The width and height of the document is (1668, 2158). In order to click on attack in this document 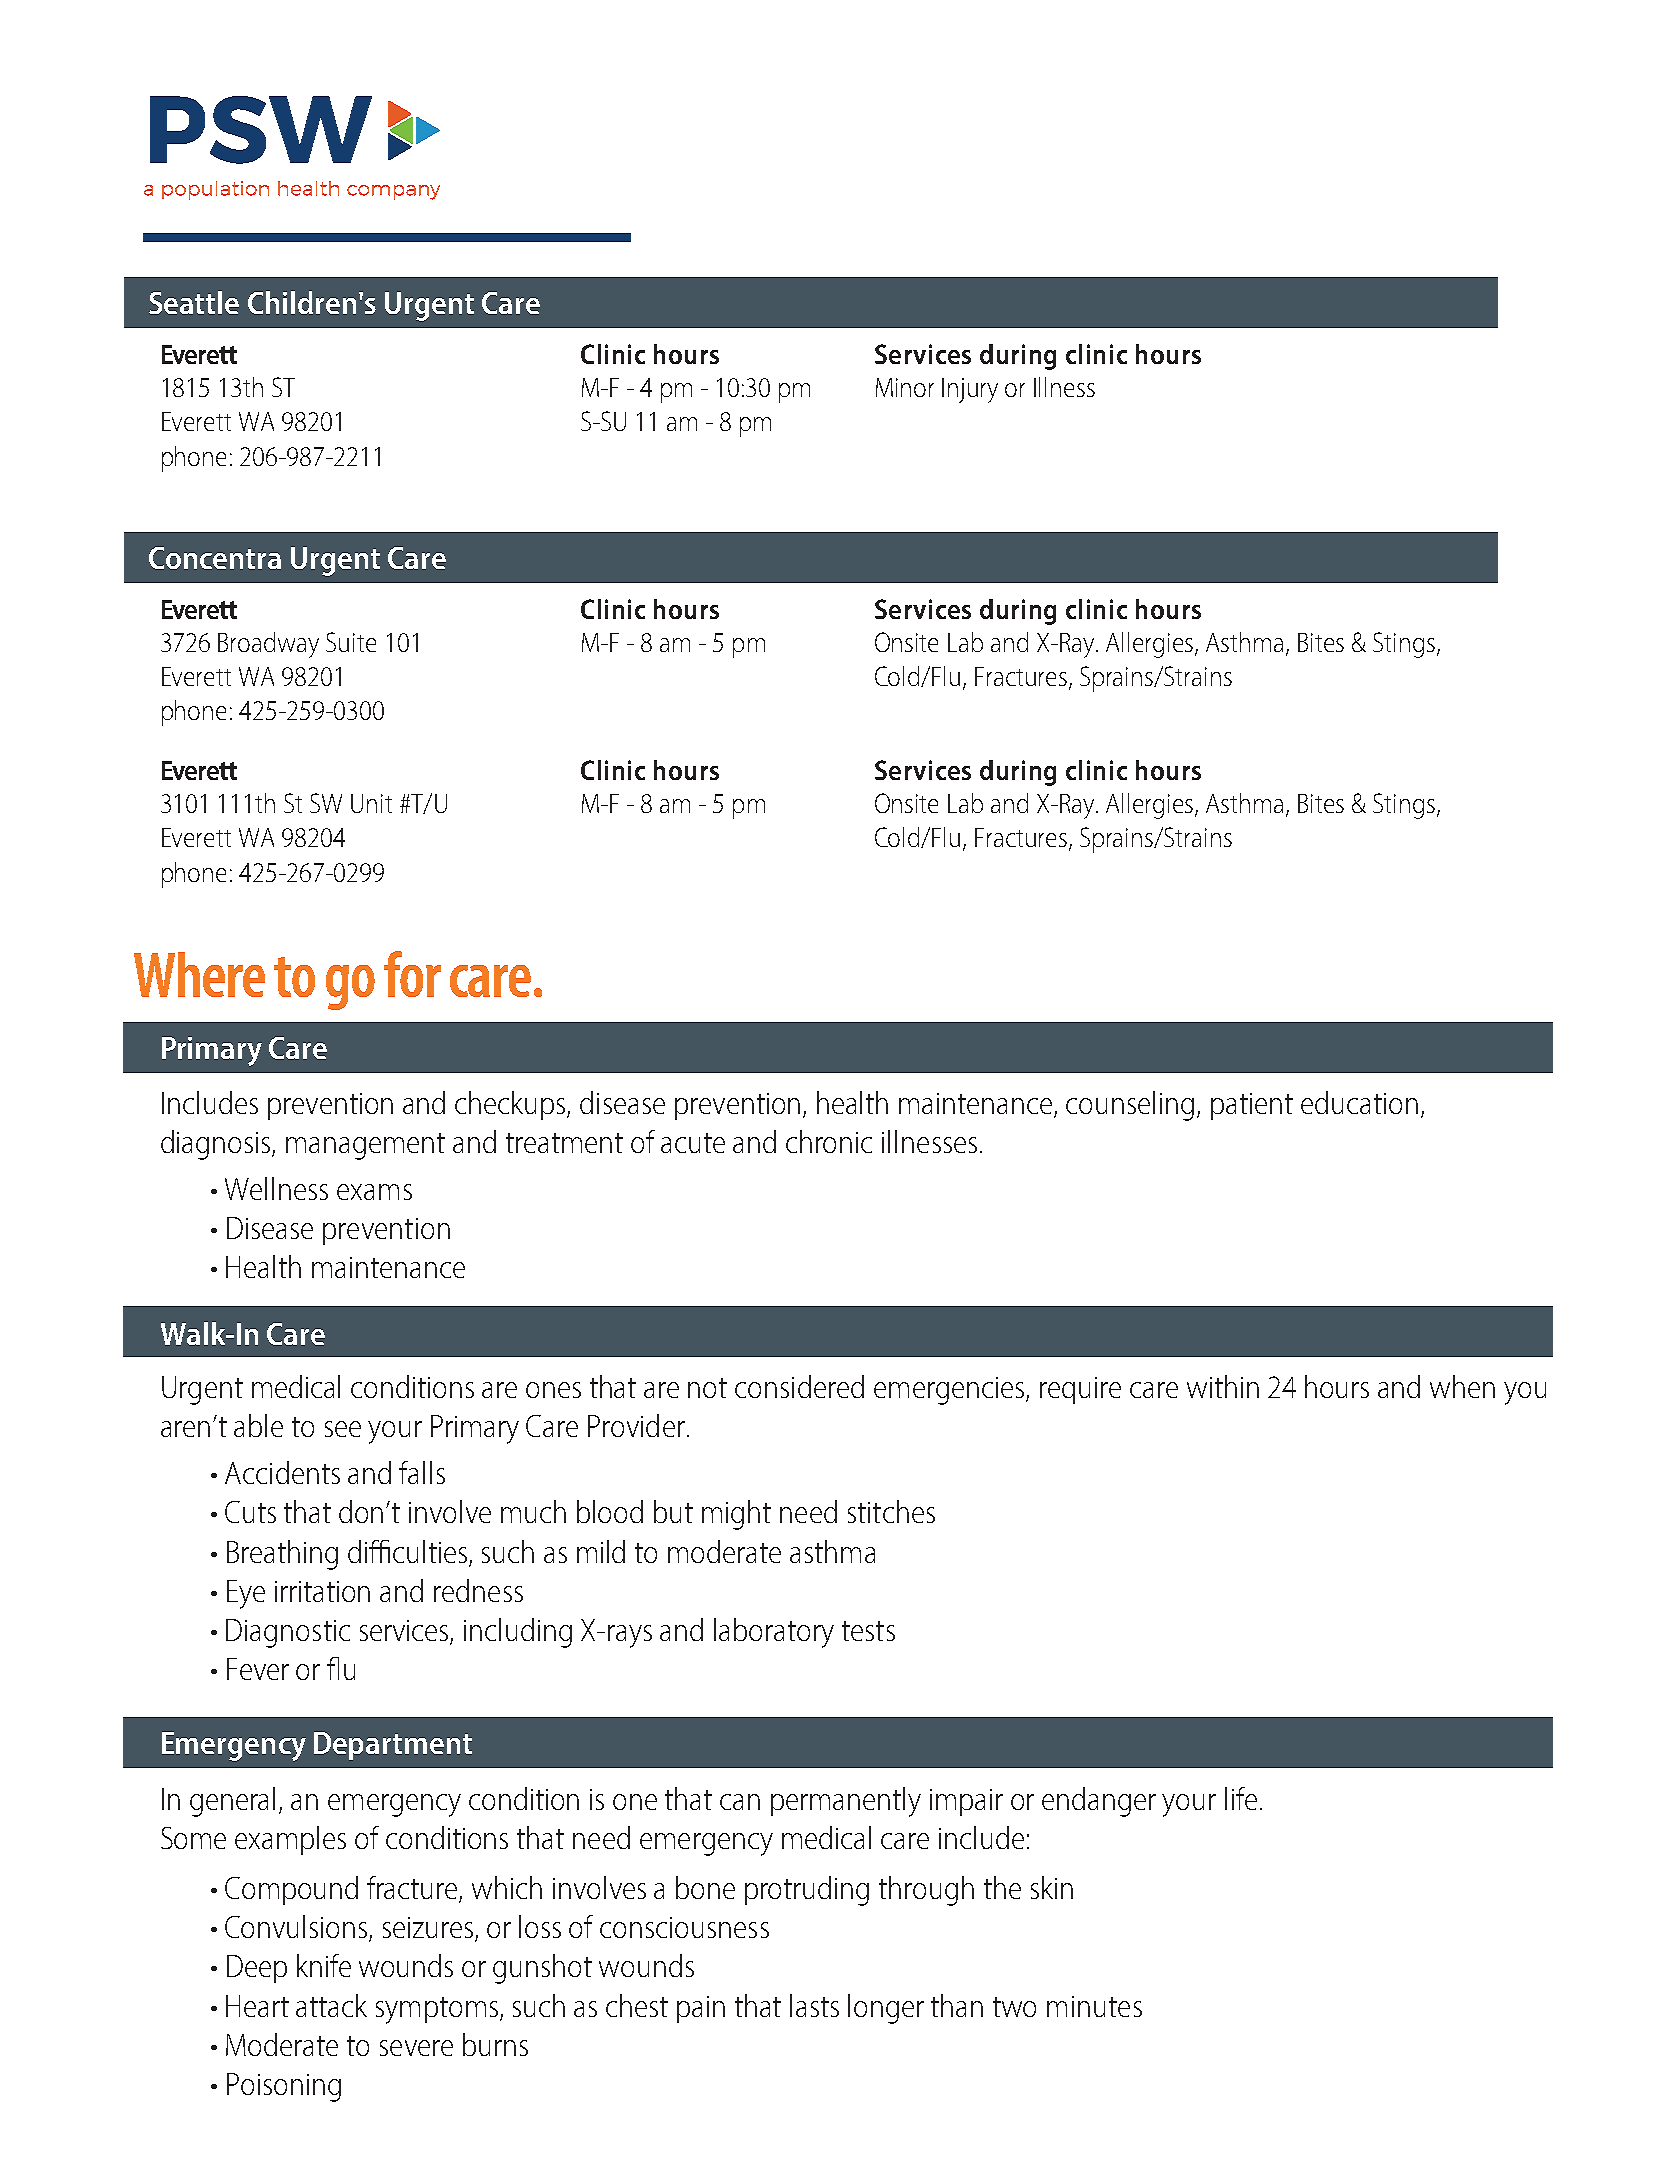, I will do `click(331, 2005)`.
